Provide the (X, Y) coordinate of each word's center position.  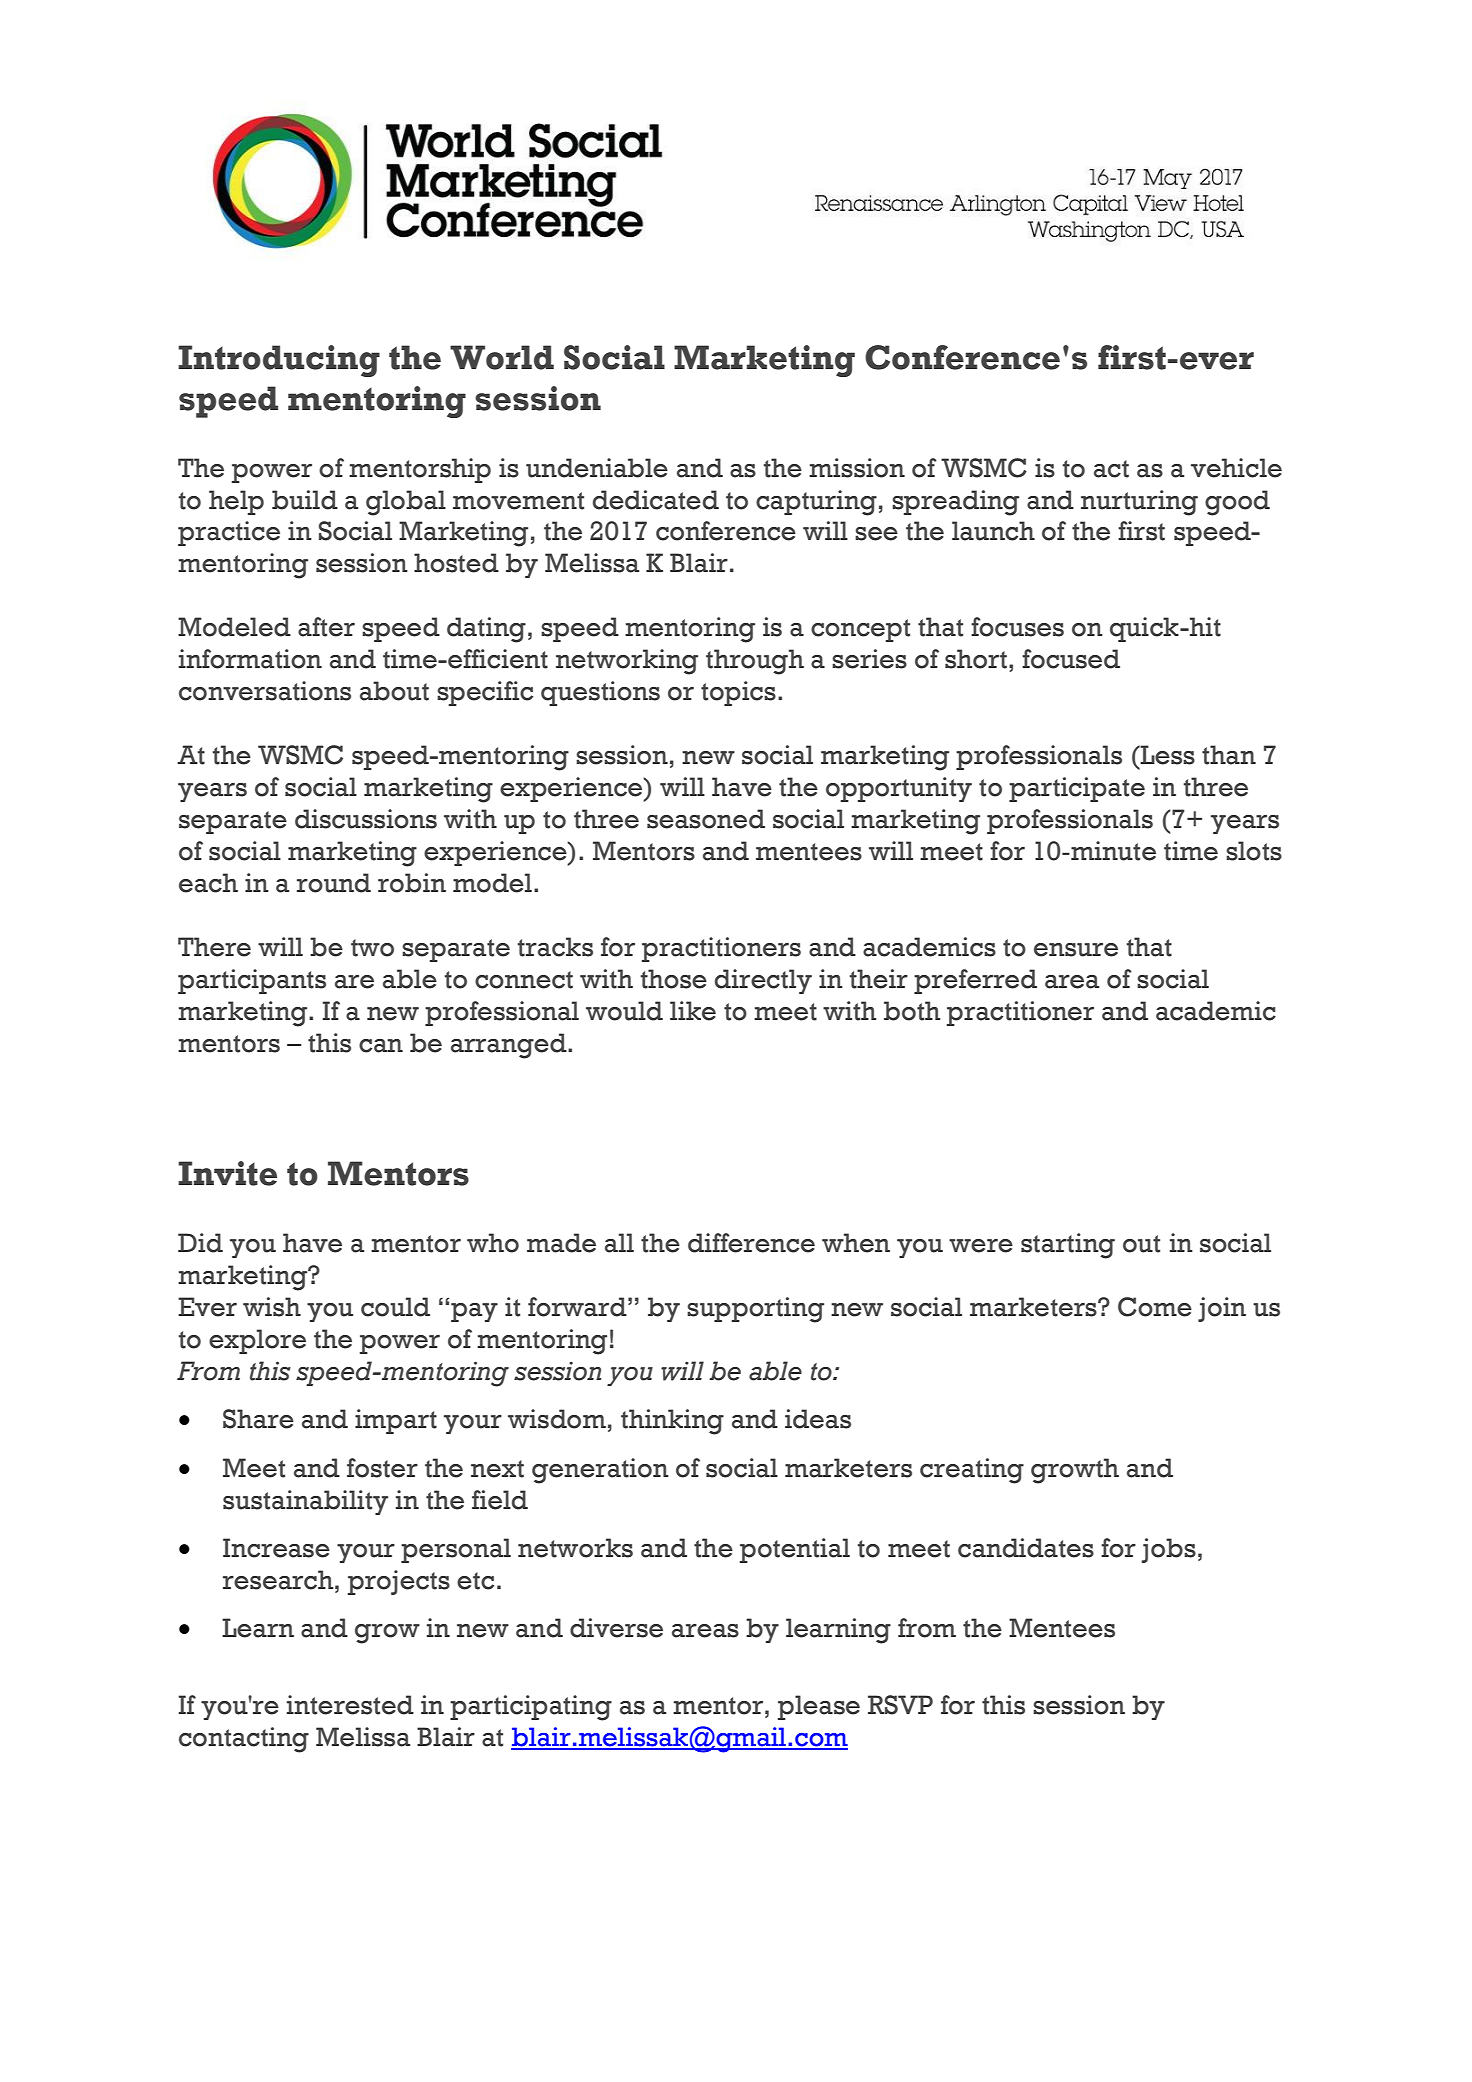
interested (350, 1705)
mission (857, 468)
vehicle (1236, 468)
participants (252, 981)
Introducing (279, 361)
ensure (1076, 950)
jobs (1168, 1550)
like (693, 1011)
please (819, 1707)
